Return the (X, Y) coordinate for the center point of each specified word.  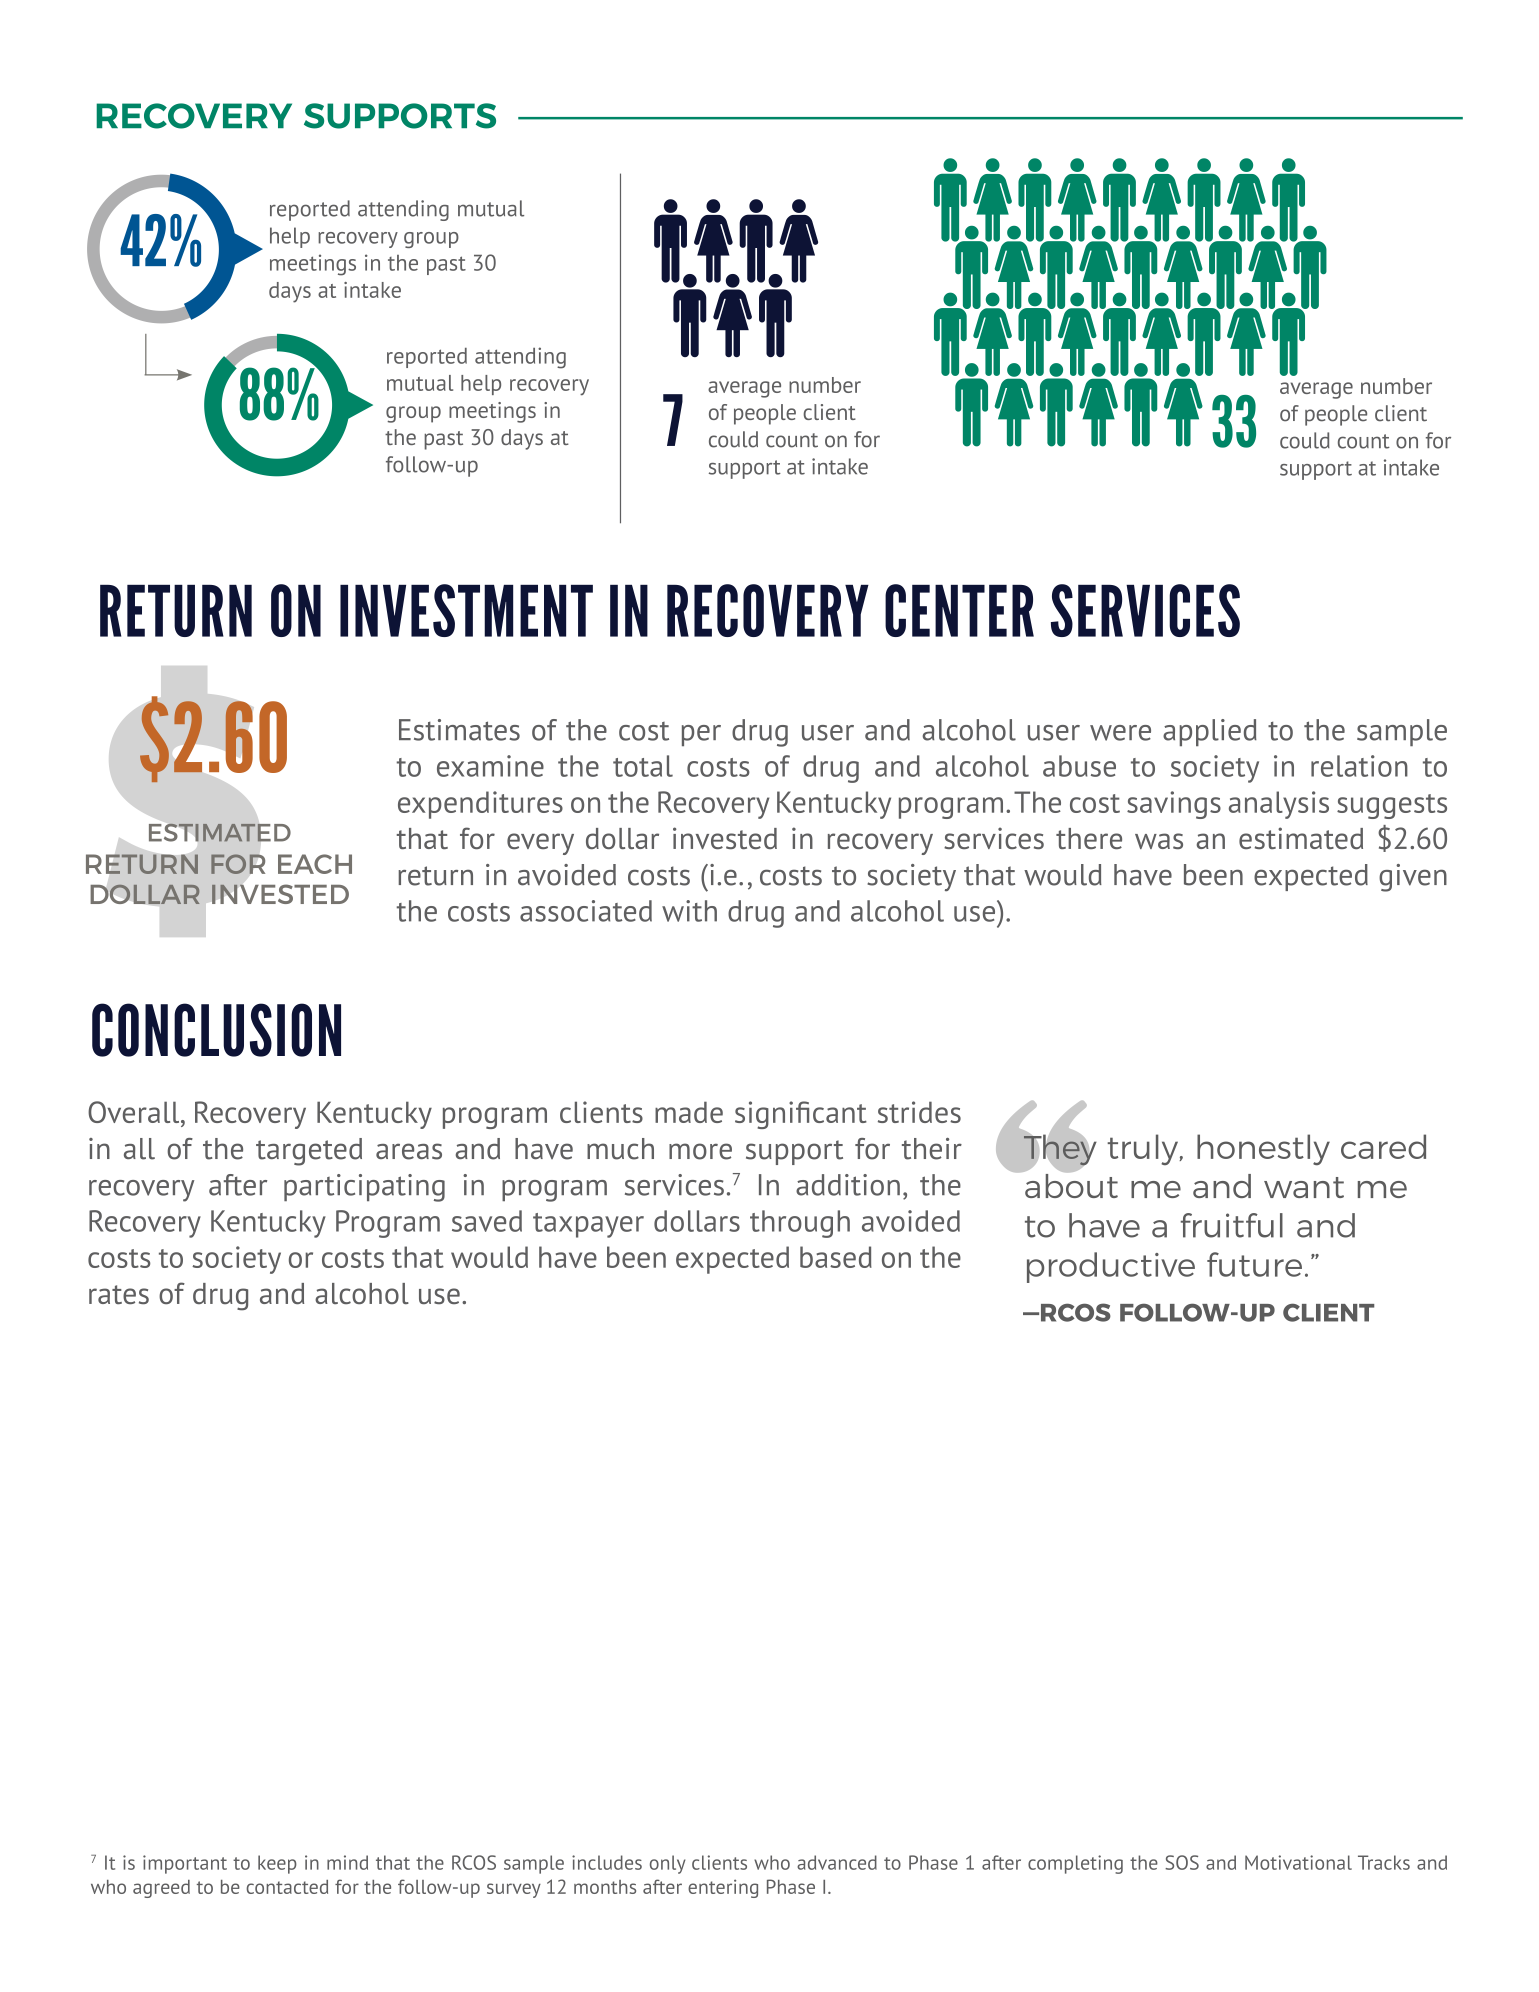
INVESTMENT (466, 610)
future (1254, 1264)
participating (364, 1188)
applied (1210, 732)
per (701, 735)
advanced (837, 1862)
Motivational (1298, 1862)
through (800, 1224)
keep (277, 1864)
